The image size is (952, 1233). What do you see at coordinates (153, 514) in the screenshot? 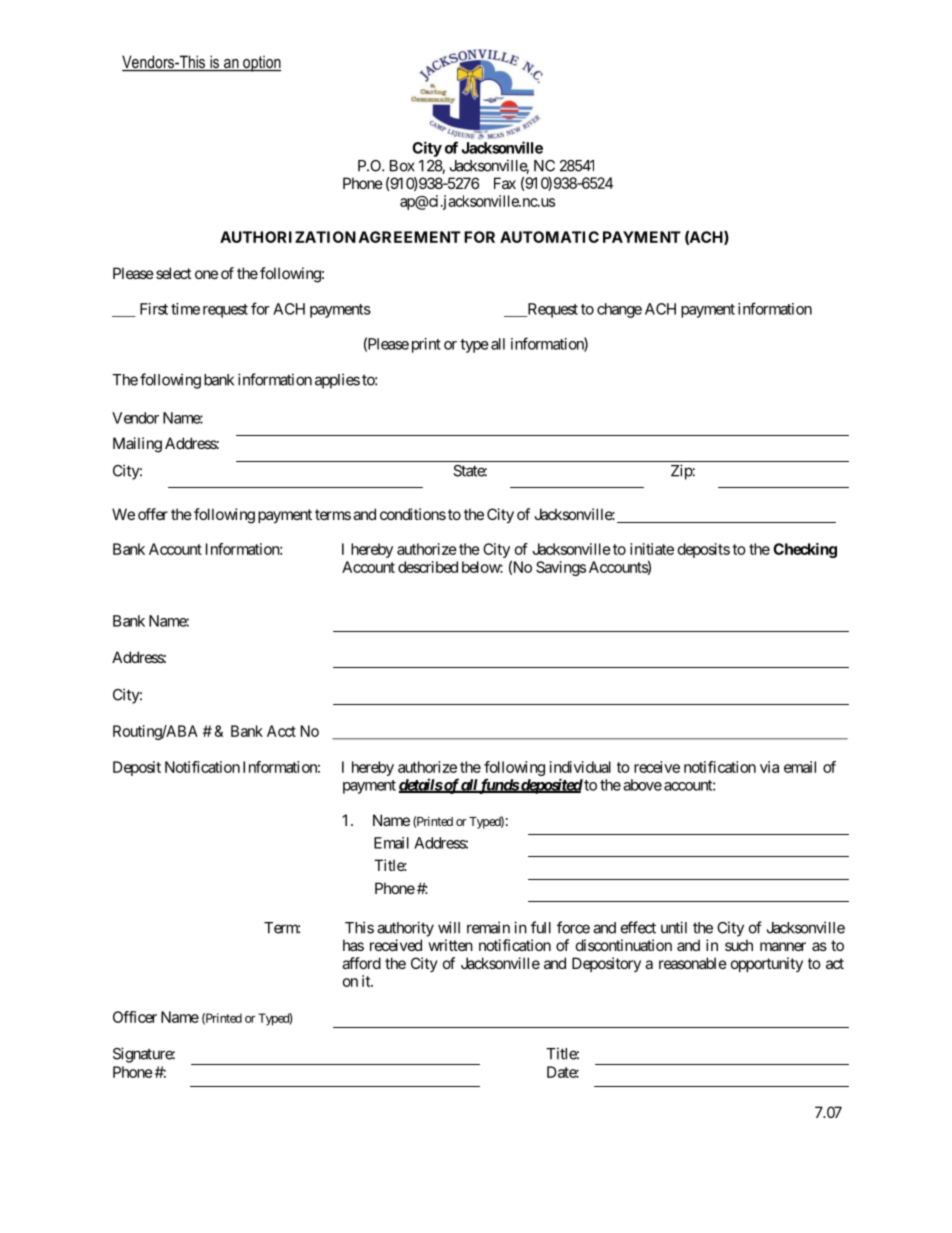
I see `offer` at bounding box center [153, 514].
